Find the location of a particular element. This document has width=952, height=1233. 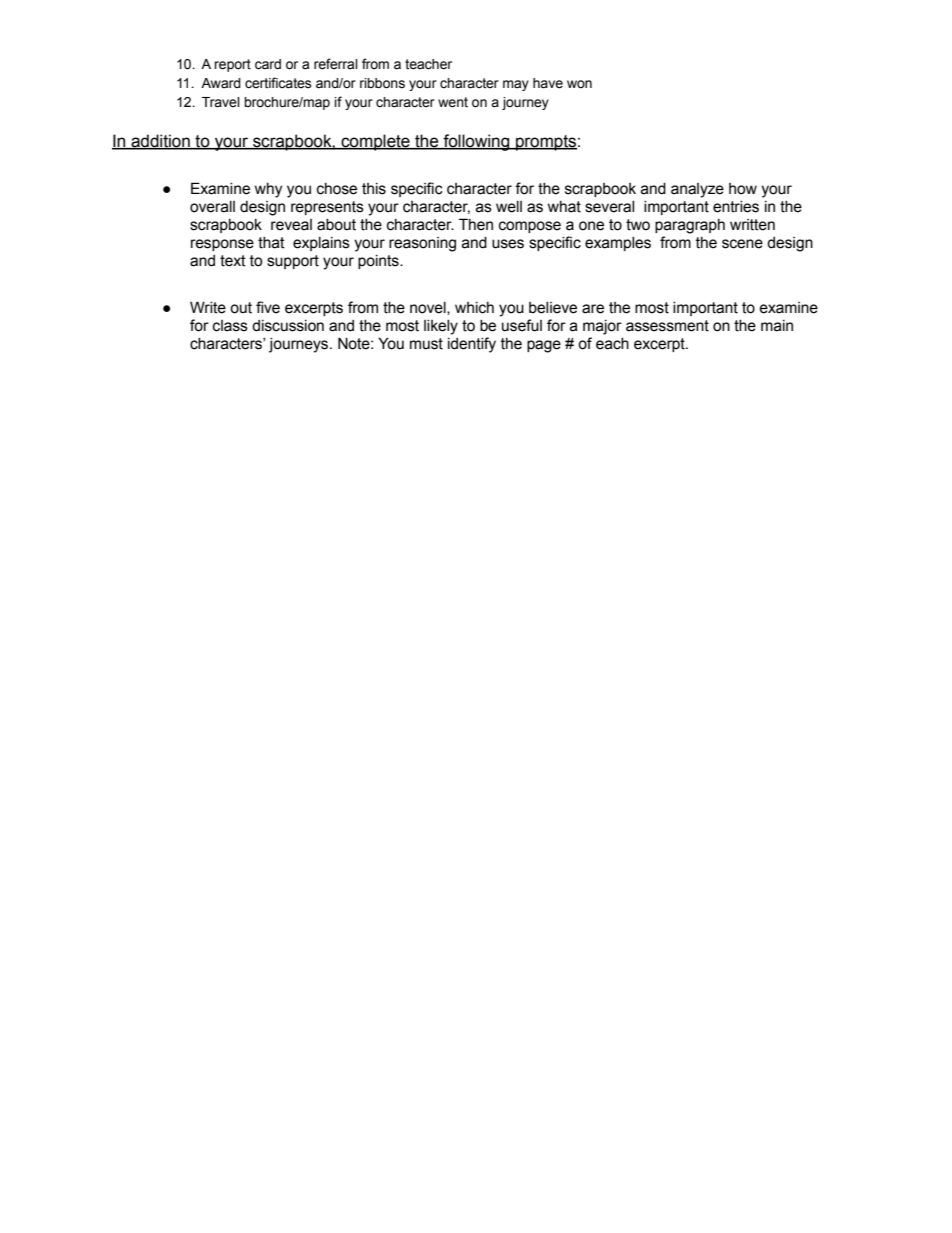

well is located at coordinates (509, 206).
